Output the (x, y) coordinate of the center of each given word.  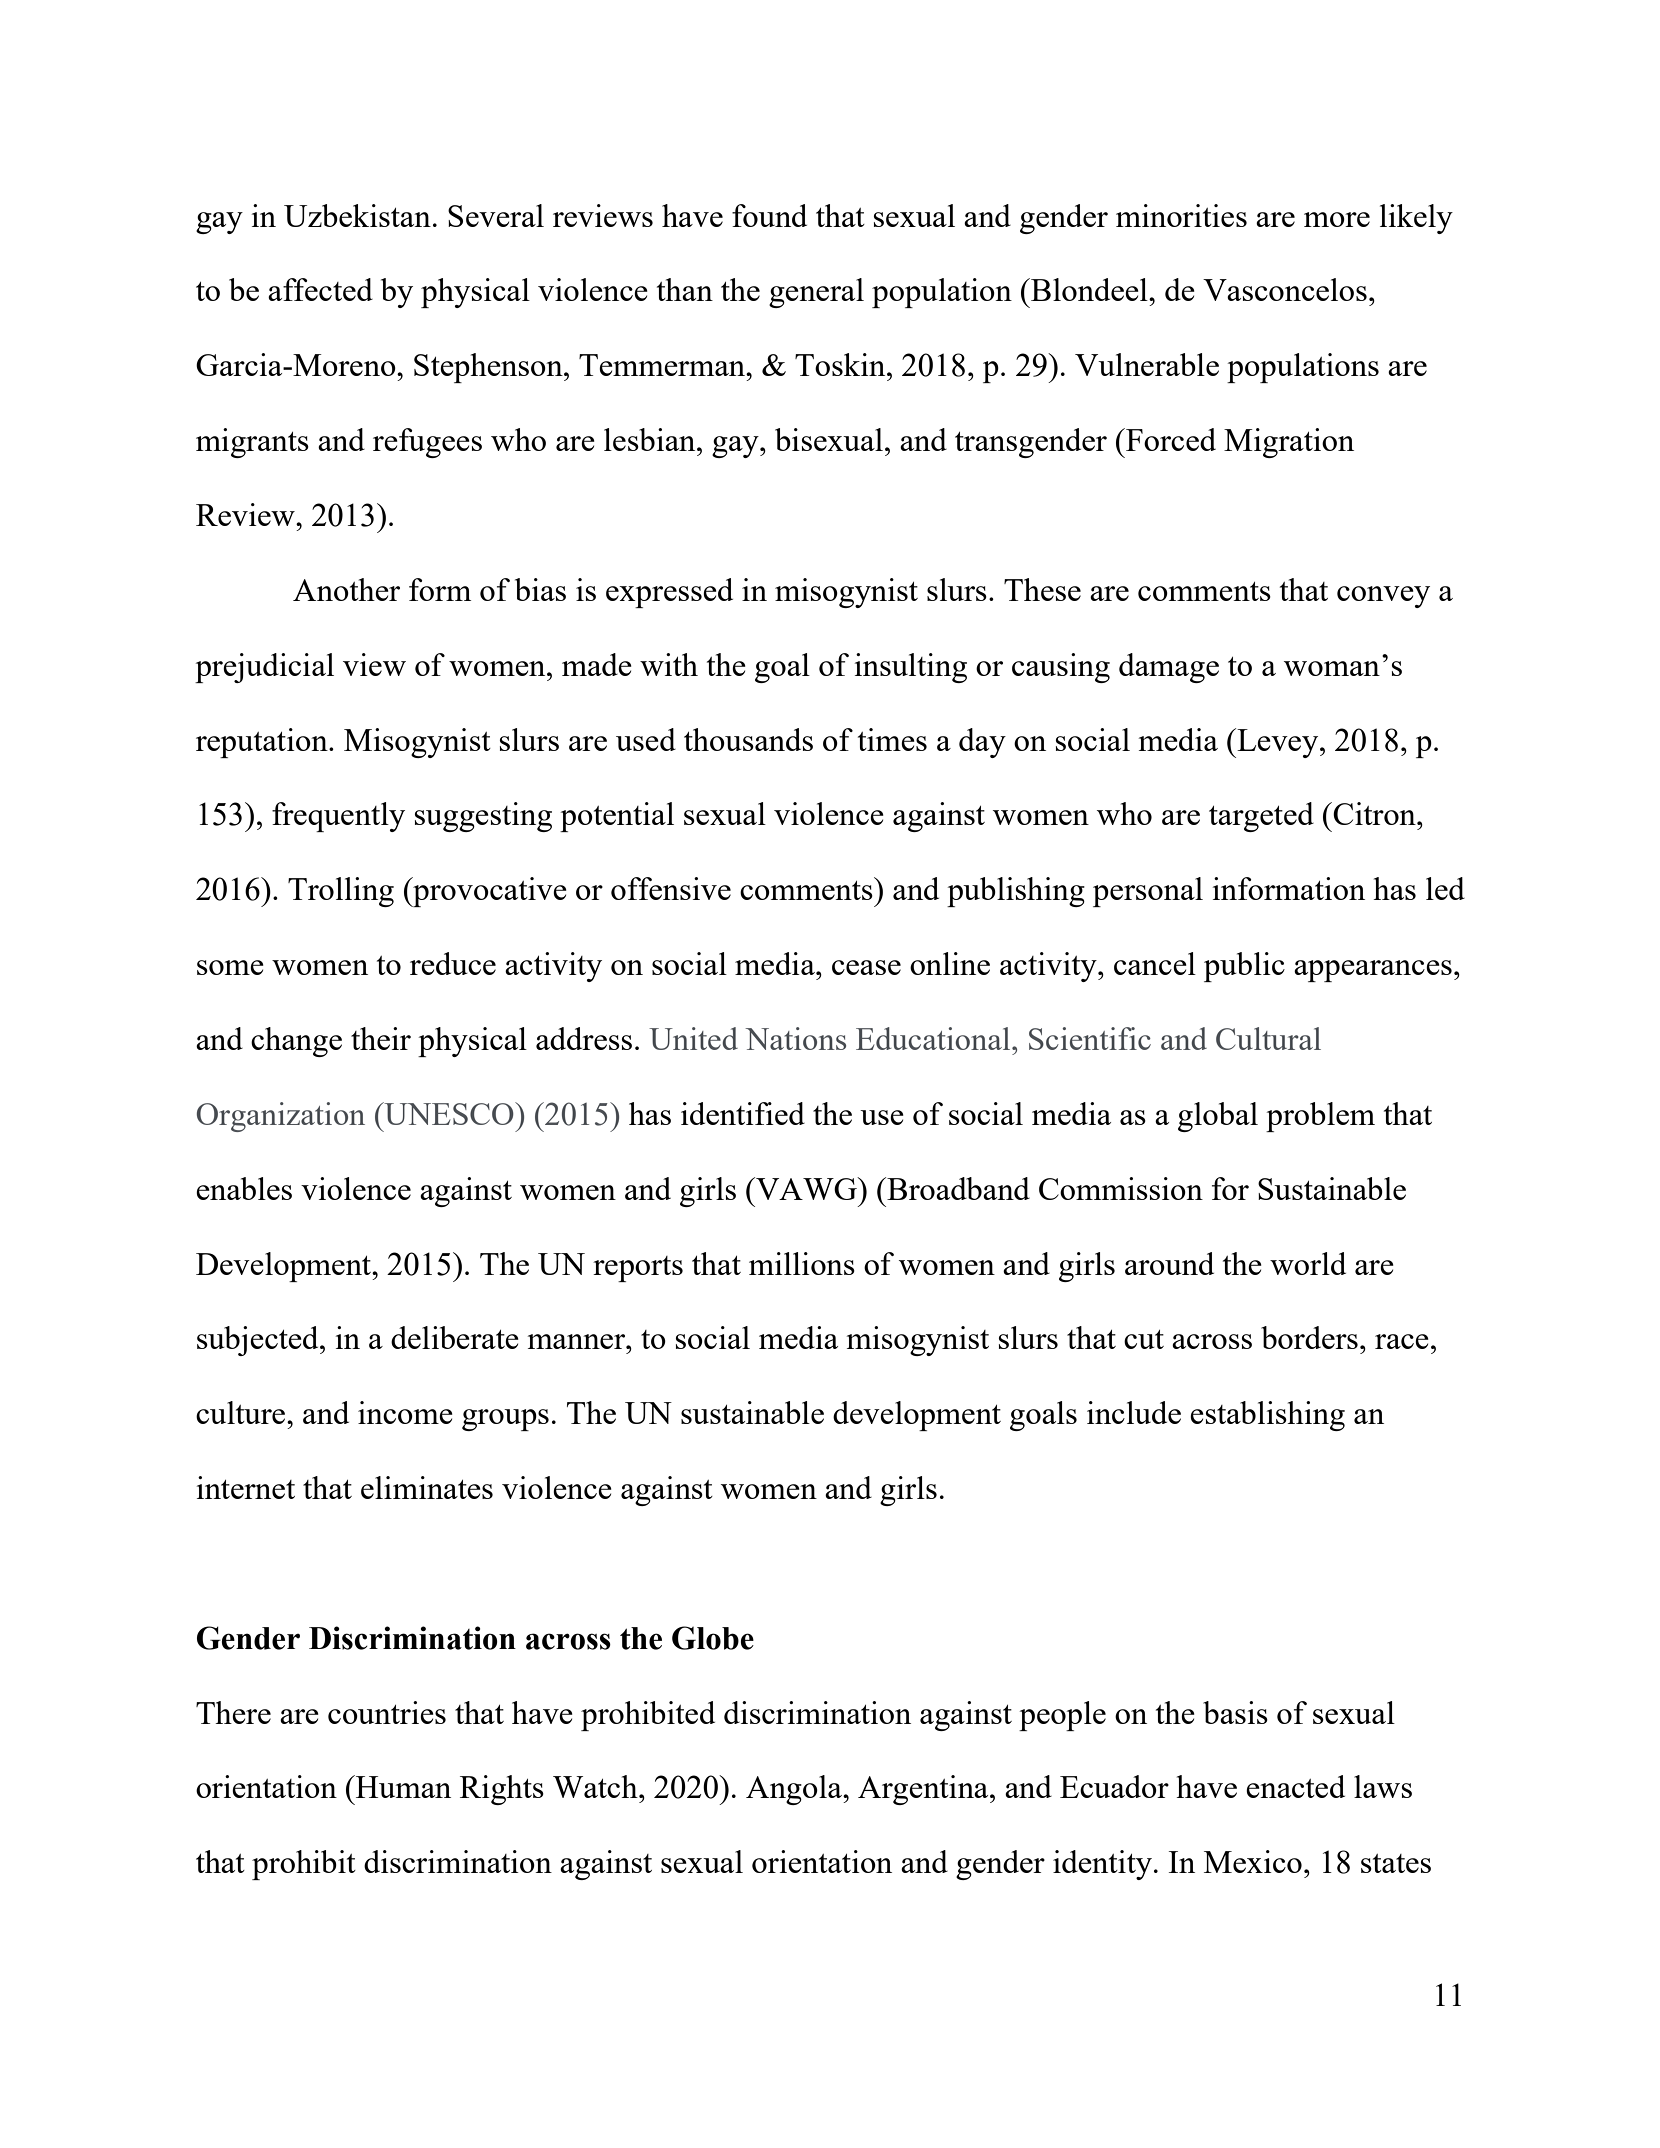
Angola (795, 1790)
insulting (911, 668)
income (405, 1412)
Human (402, 1786)
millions (802, 1263)
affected (320, 289)
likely (1416, 219)
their (381, 1038)
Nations (795, 1038)
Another (346, 589)
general (816, 293)
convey (1383, 597)
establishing (1267, 1416)
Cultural (1268, 1038)
